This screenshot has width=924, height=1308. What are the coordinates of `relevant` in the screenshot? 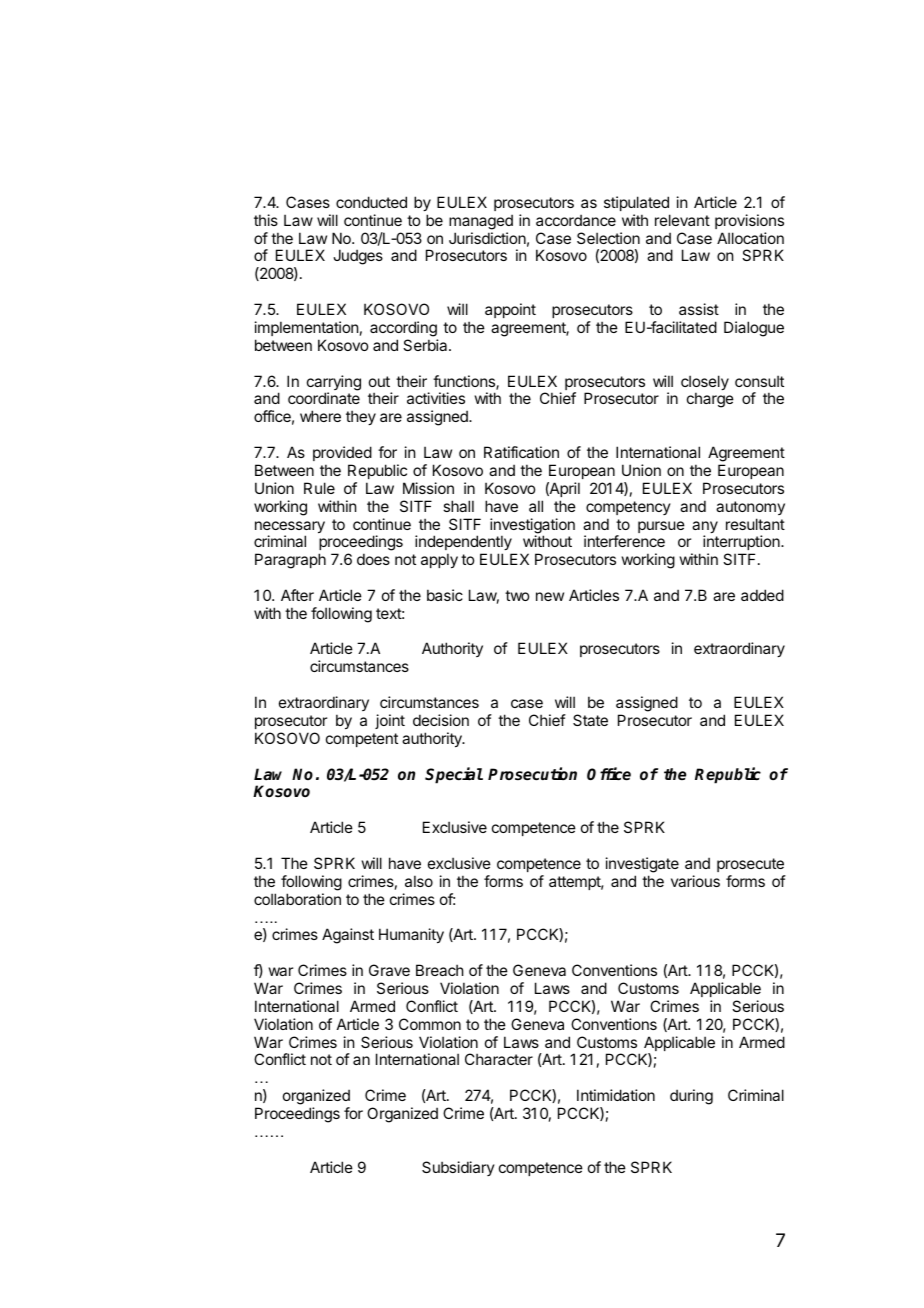 It's located at (682, 220).
